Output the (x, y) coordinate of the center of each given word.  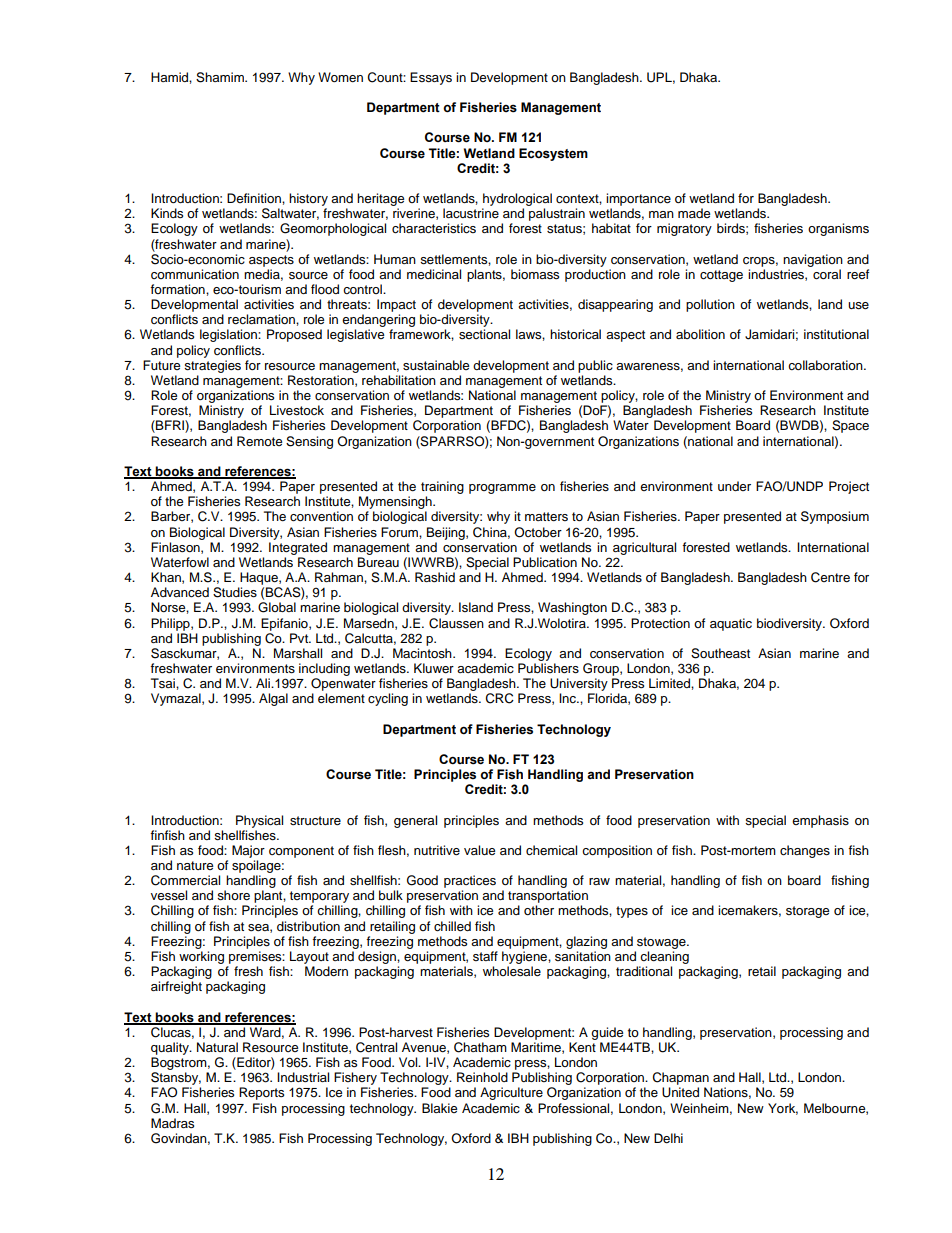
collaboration (826, 365)
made (694, 213)
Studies (235, 592)
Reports (261, 1093)
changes (805, 851)
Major (248, 851)
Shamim (221, 77)
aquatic (731, 624)
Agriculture (511, 1093)
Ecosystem (553, 154)
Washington (572, 608)
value (479, 850)
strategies (212, 366)
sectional (484, 334)
